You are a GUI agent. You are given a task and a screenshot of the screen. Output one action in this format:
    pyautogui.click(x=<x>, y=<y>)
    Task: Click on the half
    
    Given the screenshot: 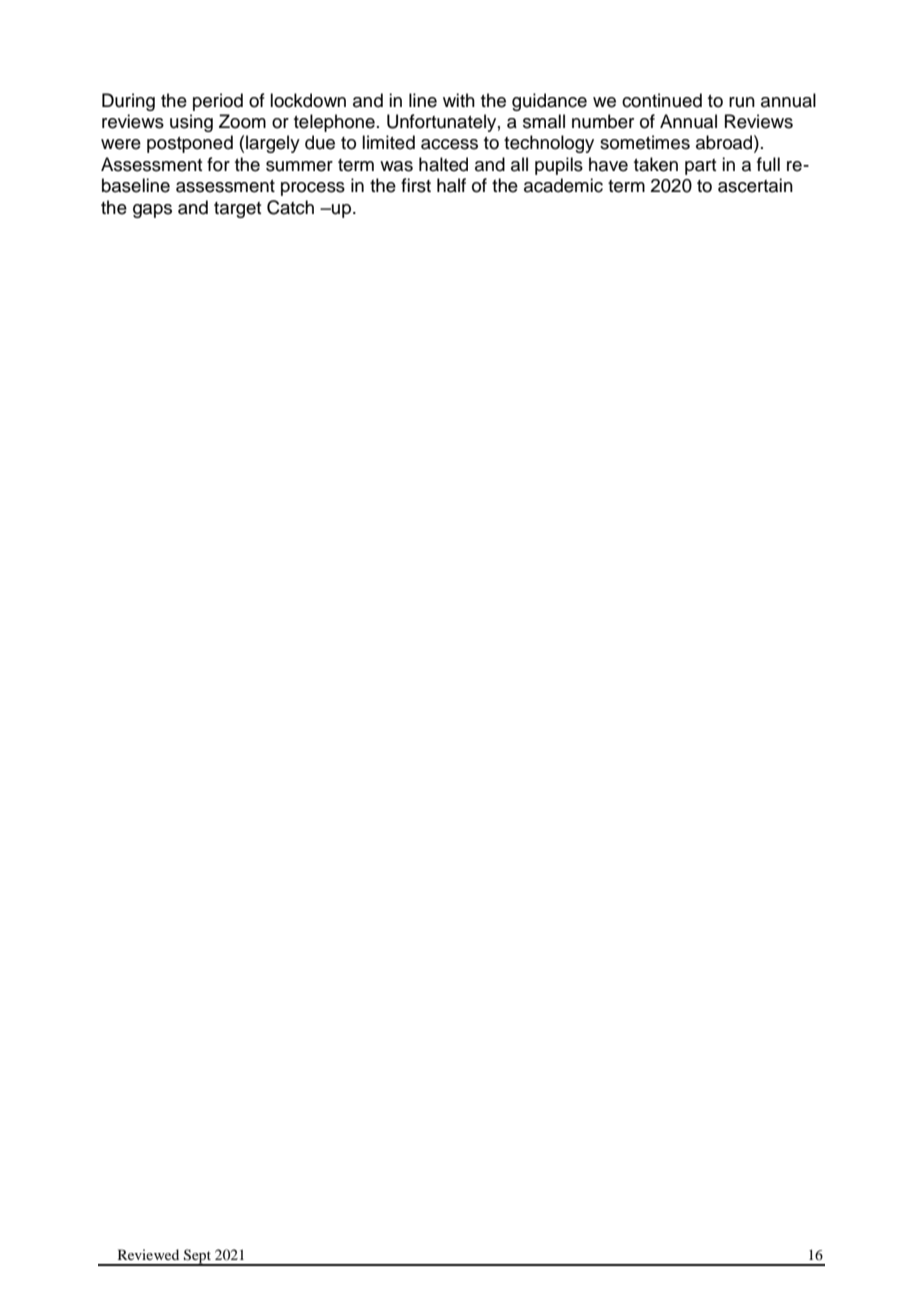 What is the action you would take?
    pyautogui.click(x=451, y=185)
